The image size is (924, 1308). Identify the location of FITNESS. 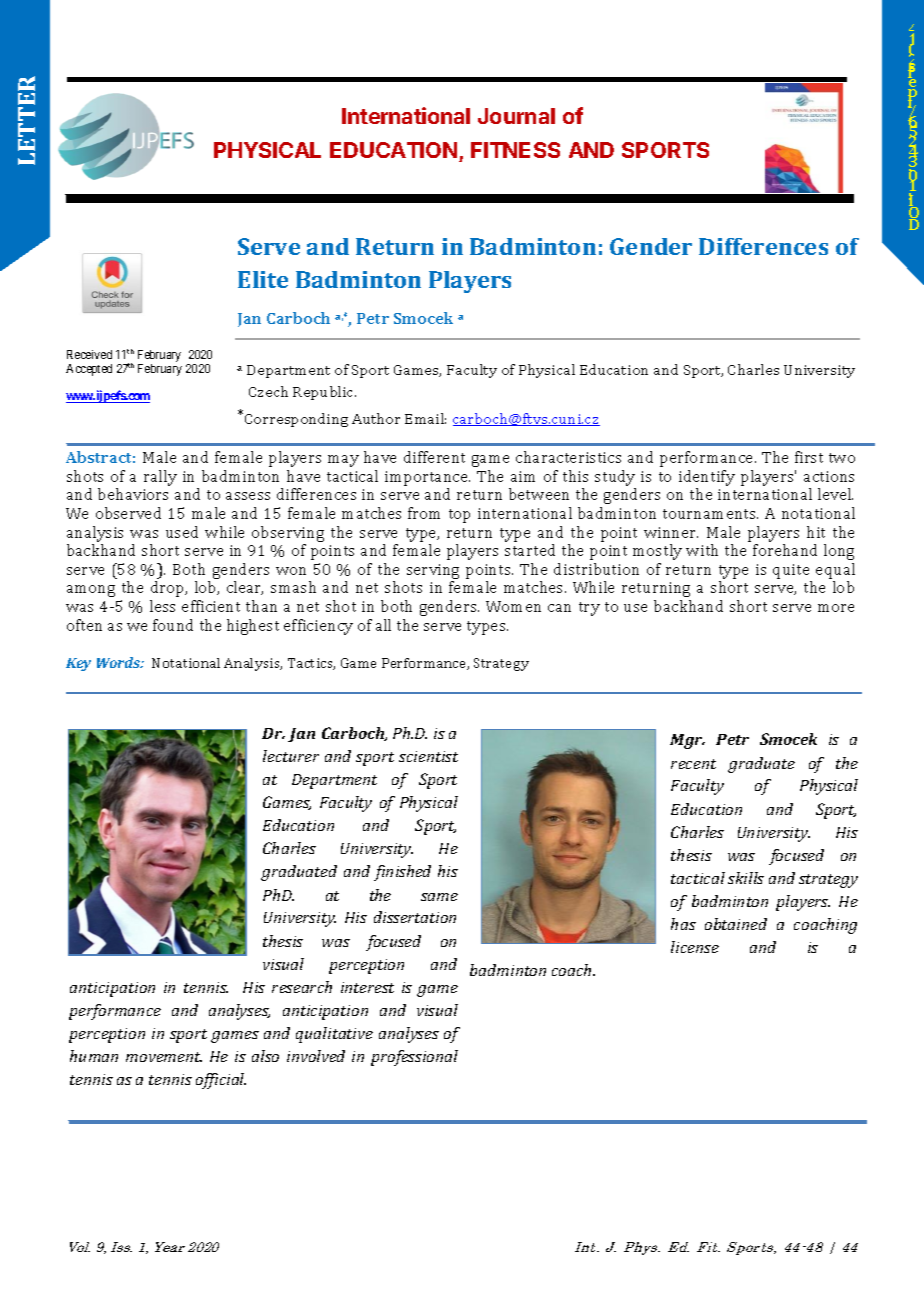
(515, 150).
